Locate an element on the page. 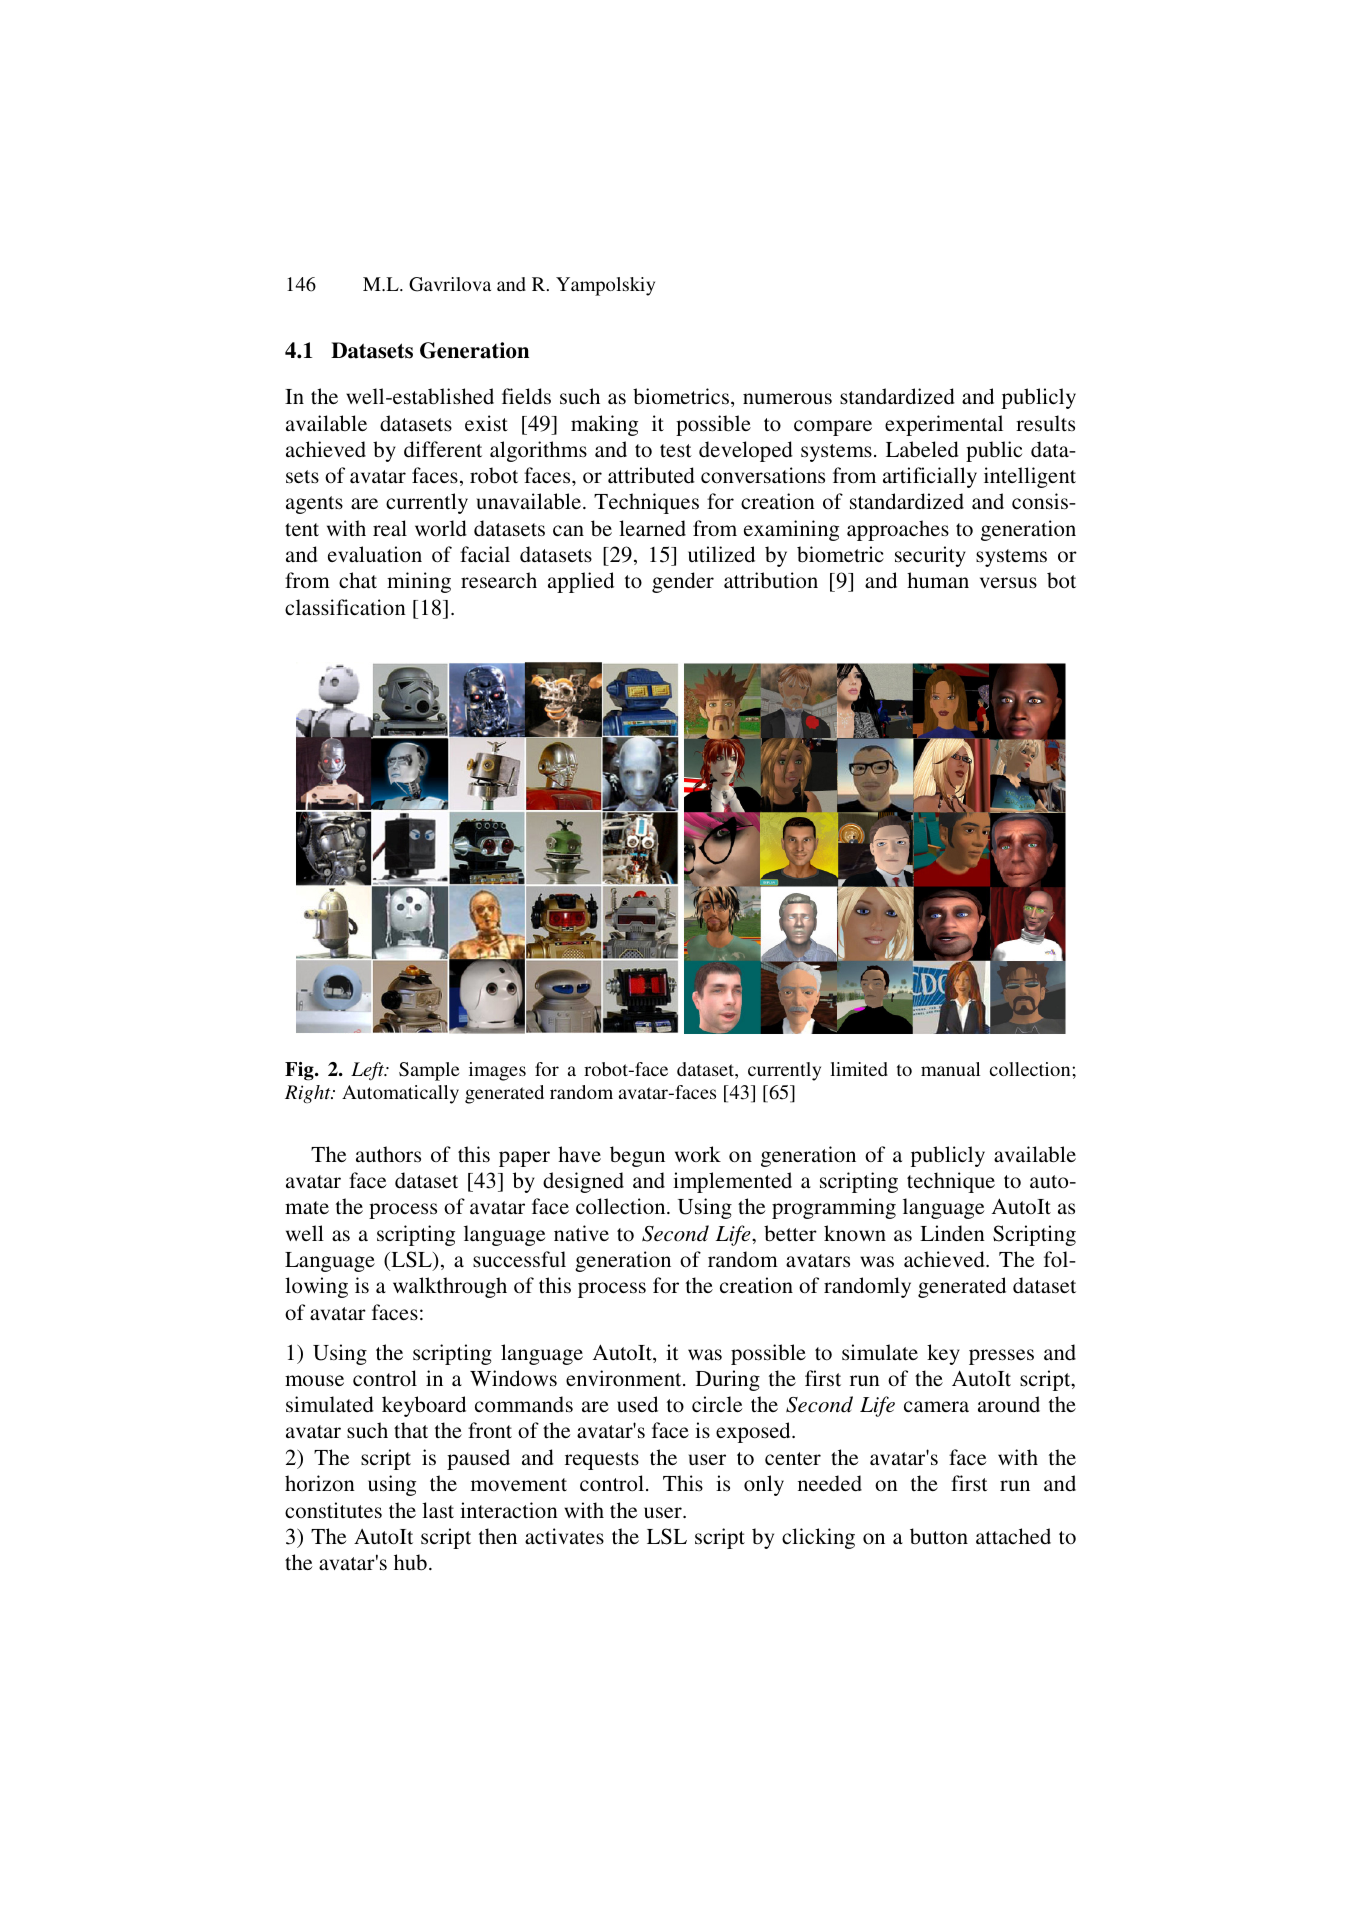  gender is located at coordinates (683, 582).
